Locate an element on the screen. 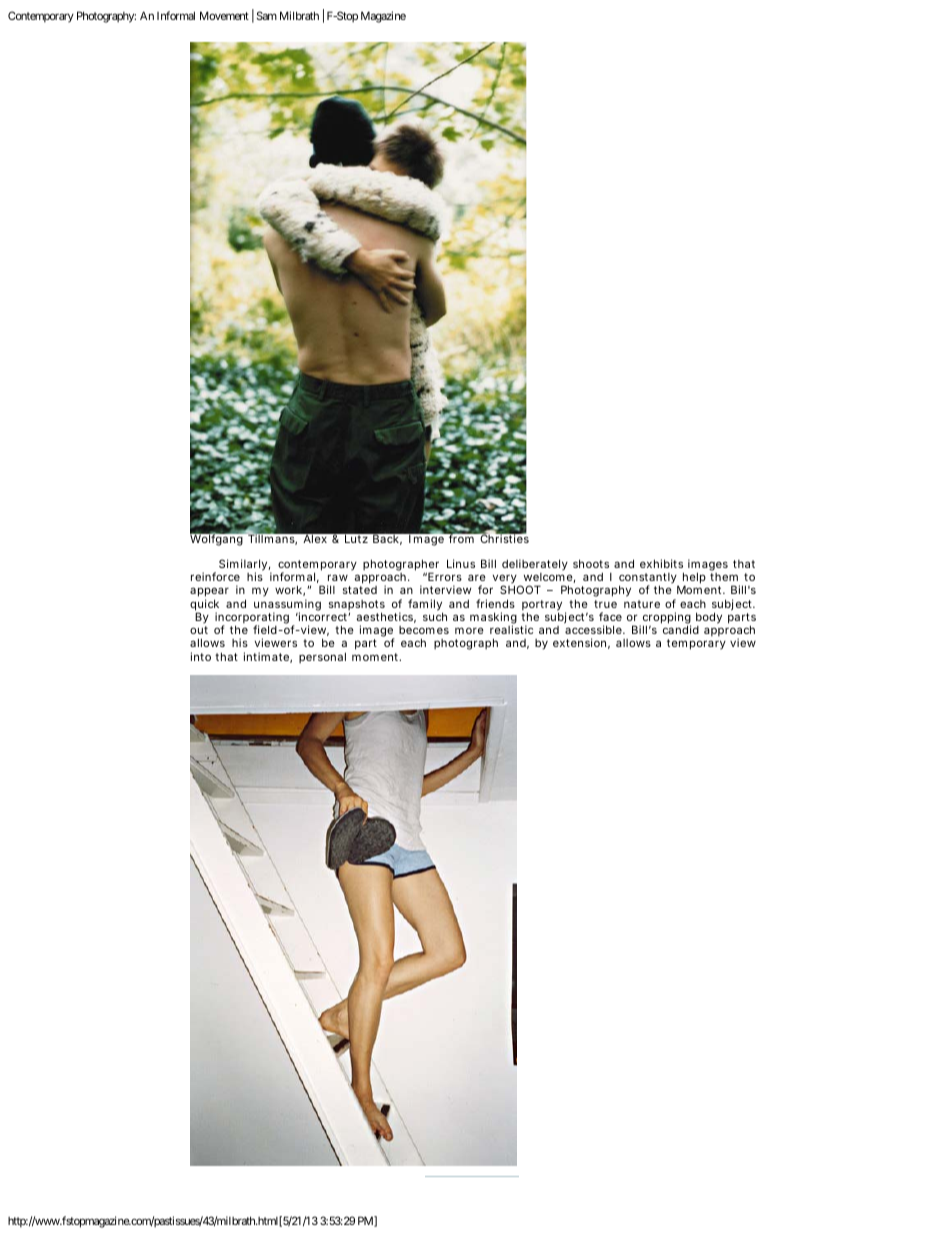  help is located at coordinates (694, 579).
